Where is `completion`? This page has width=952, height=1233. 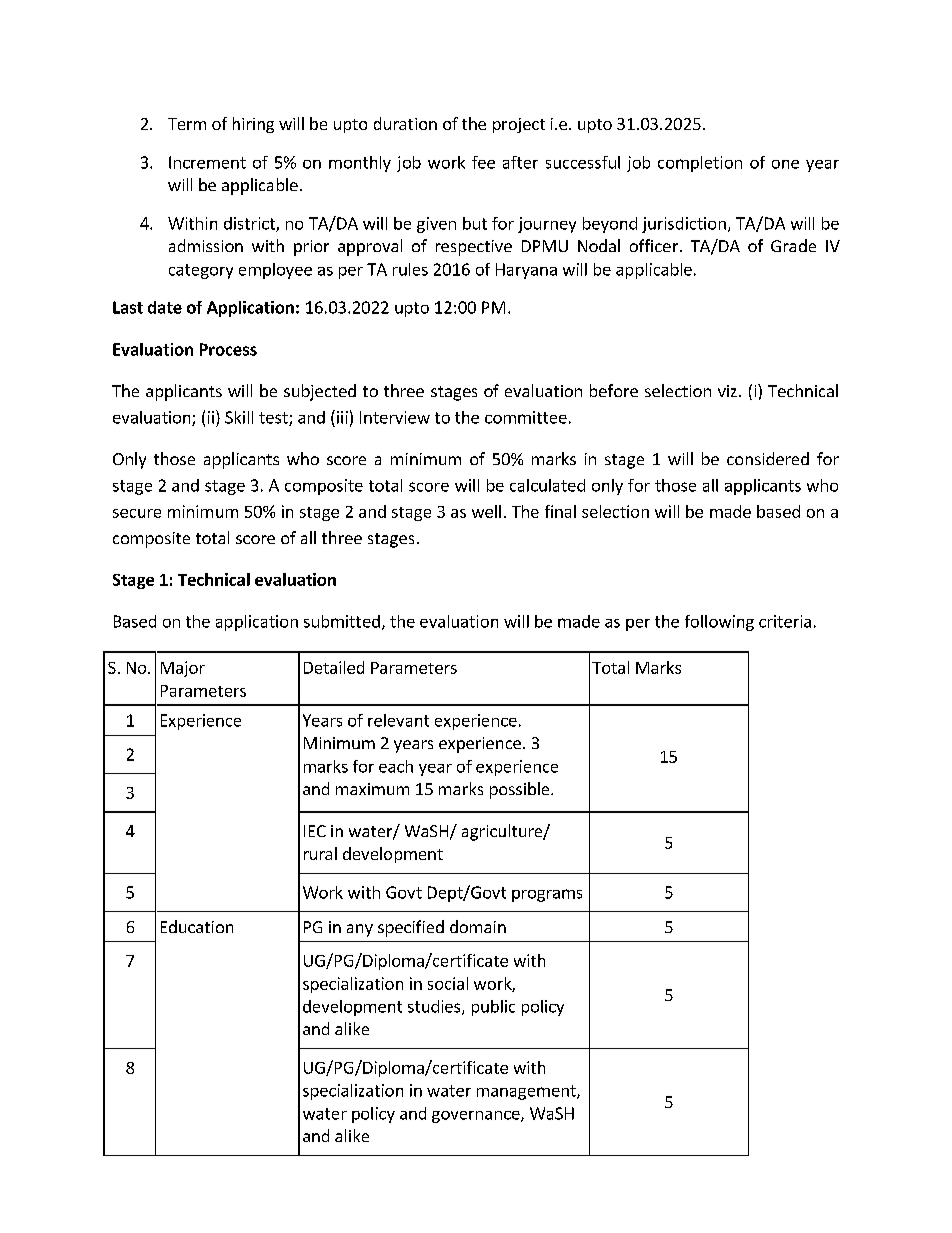
completion is located at coordinates (700, 164).
